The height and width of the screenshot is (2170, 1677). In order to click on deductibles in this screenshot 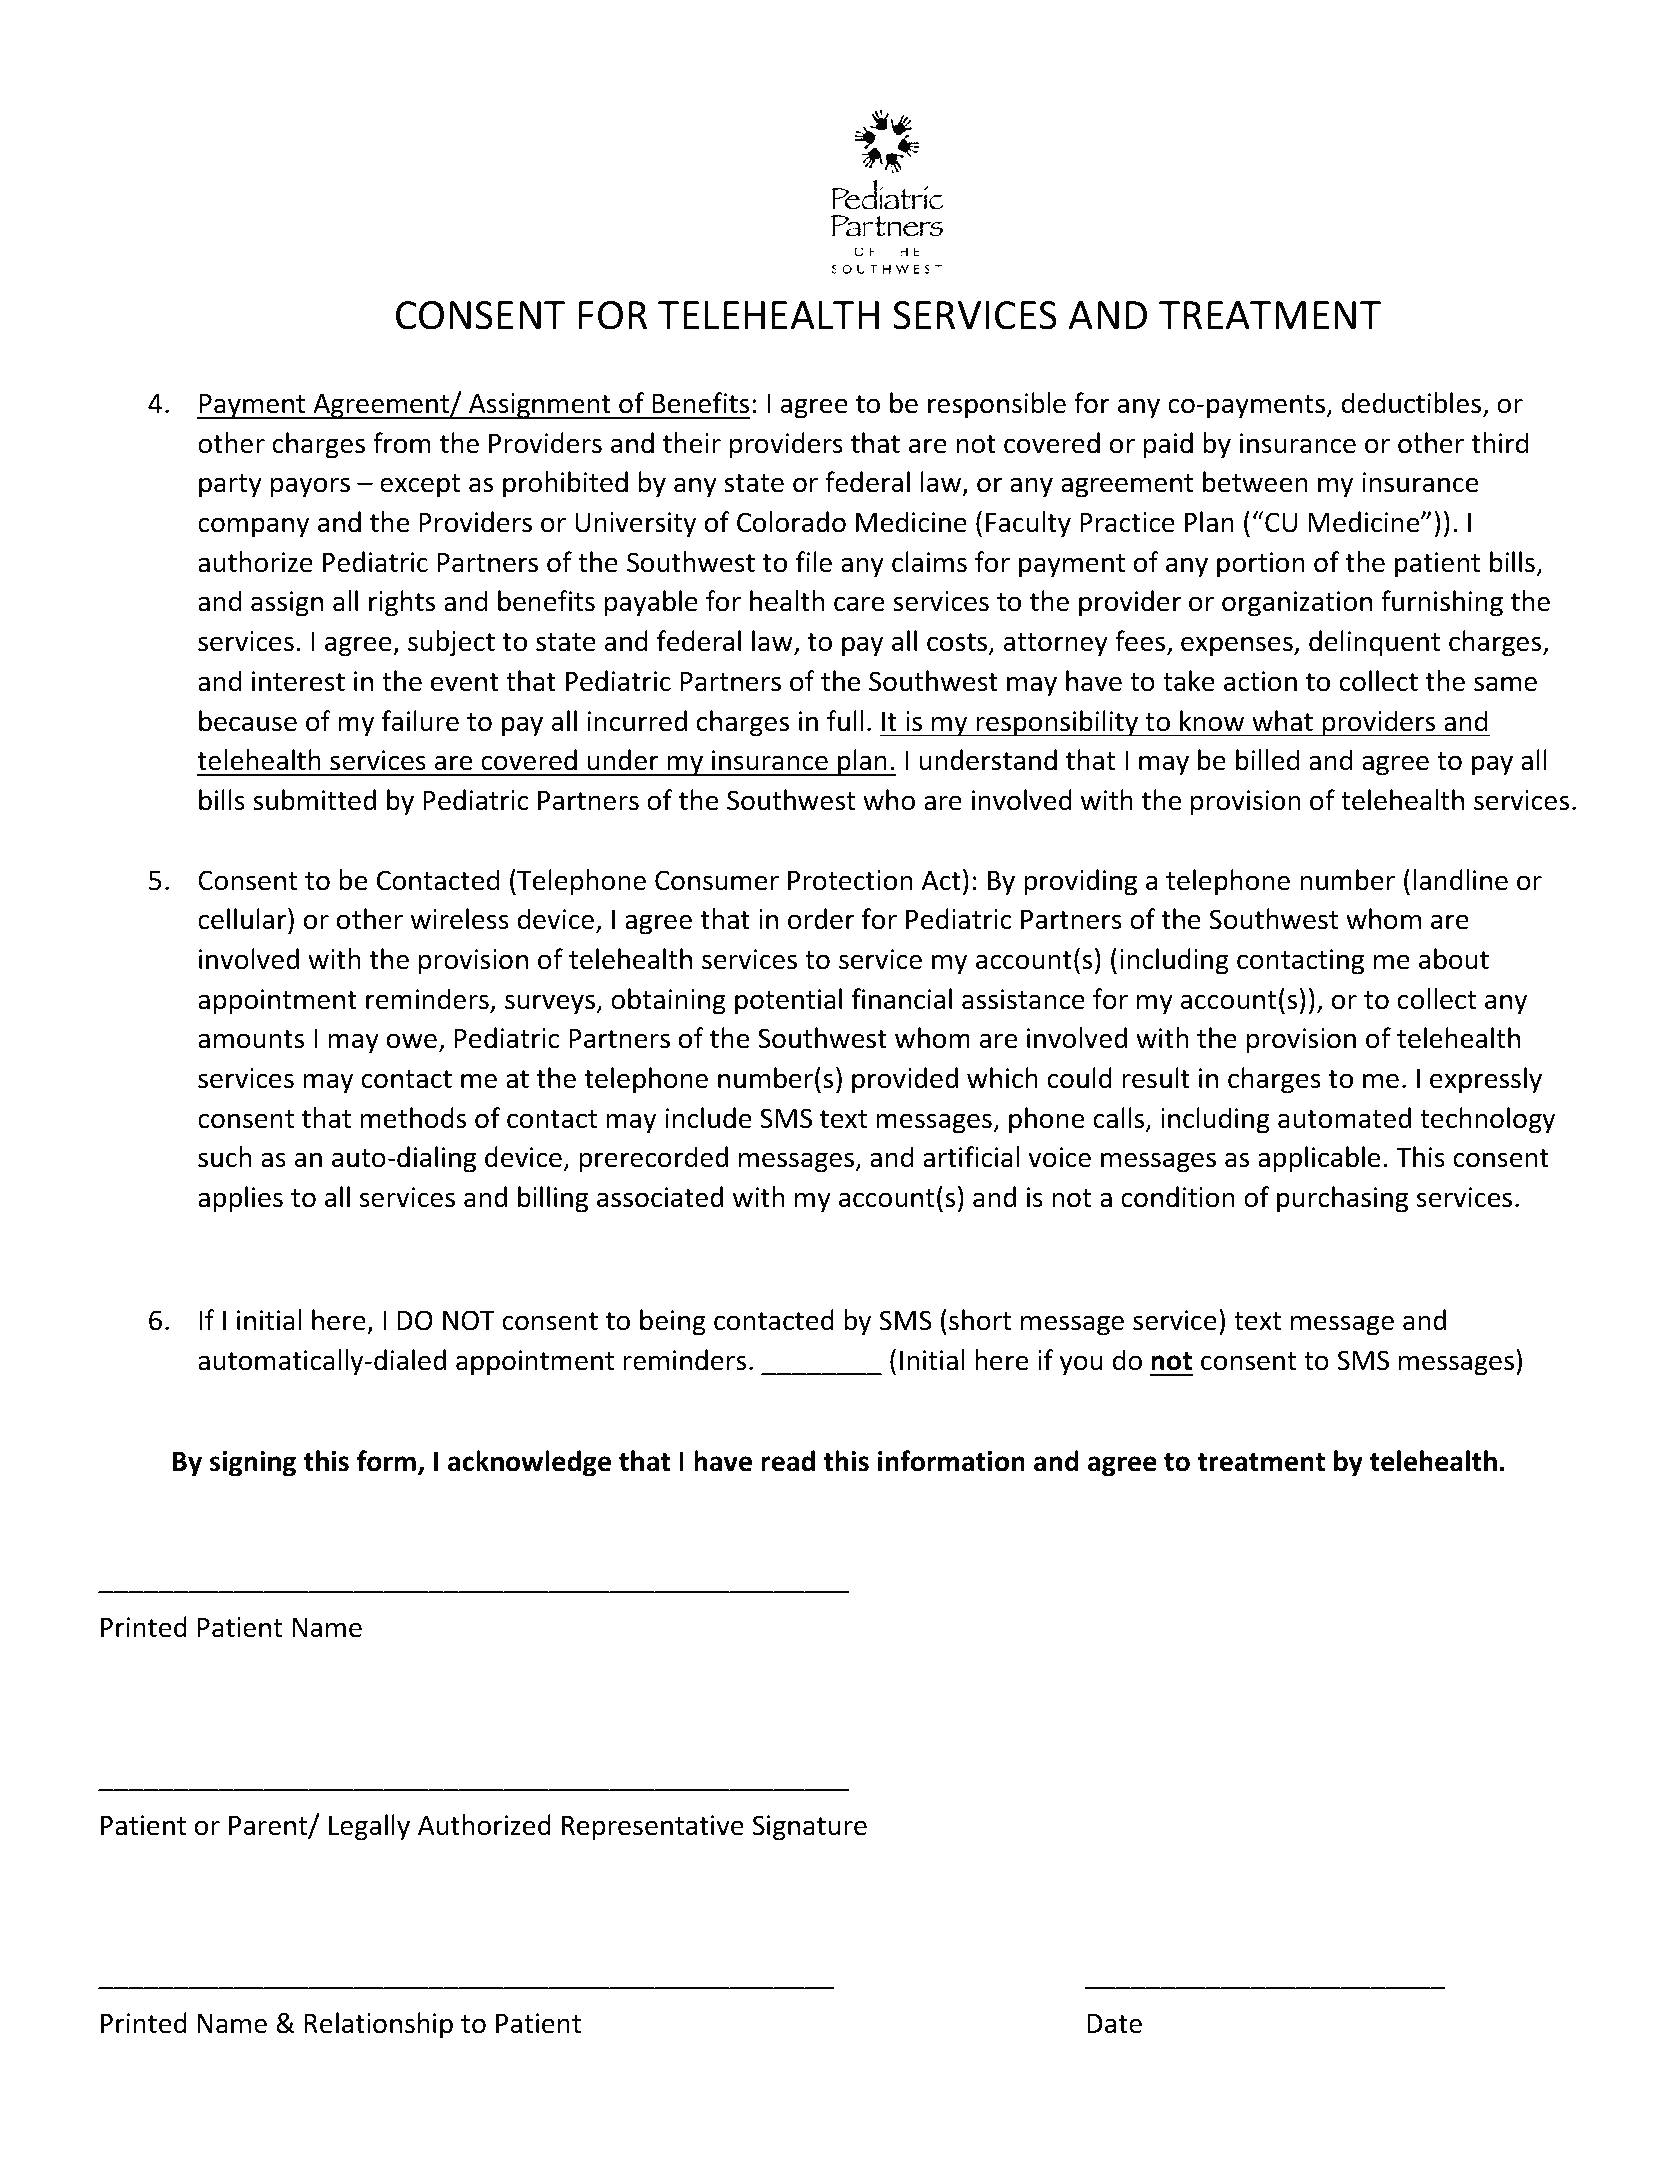, I will do `click(1413, 404)`.
